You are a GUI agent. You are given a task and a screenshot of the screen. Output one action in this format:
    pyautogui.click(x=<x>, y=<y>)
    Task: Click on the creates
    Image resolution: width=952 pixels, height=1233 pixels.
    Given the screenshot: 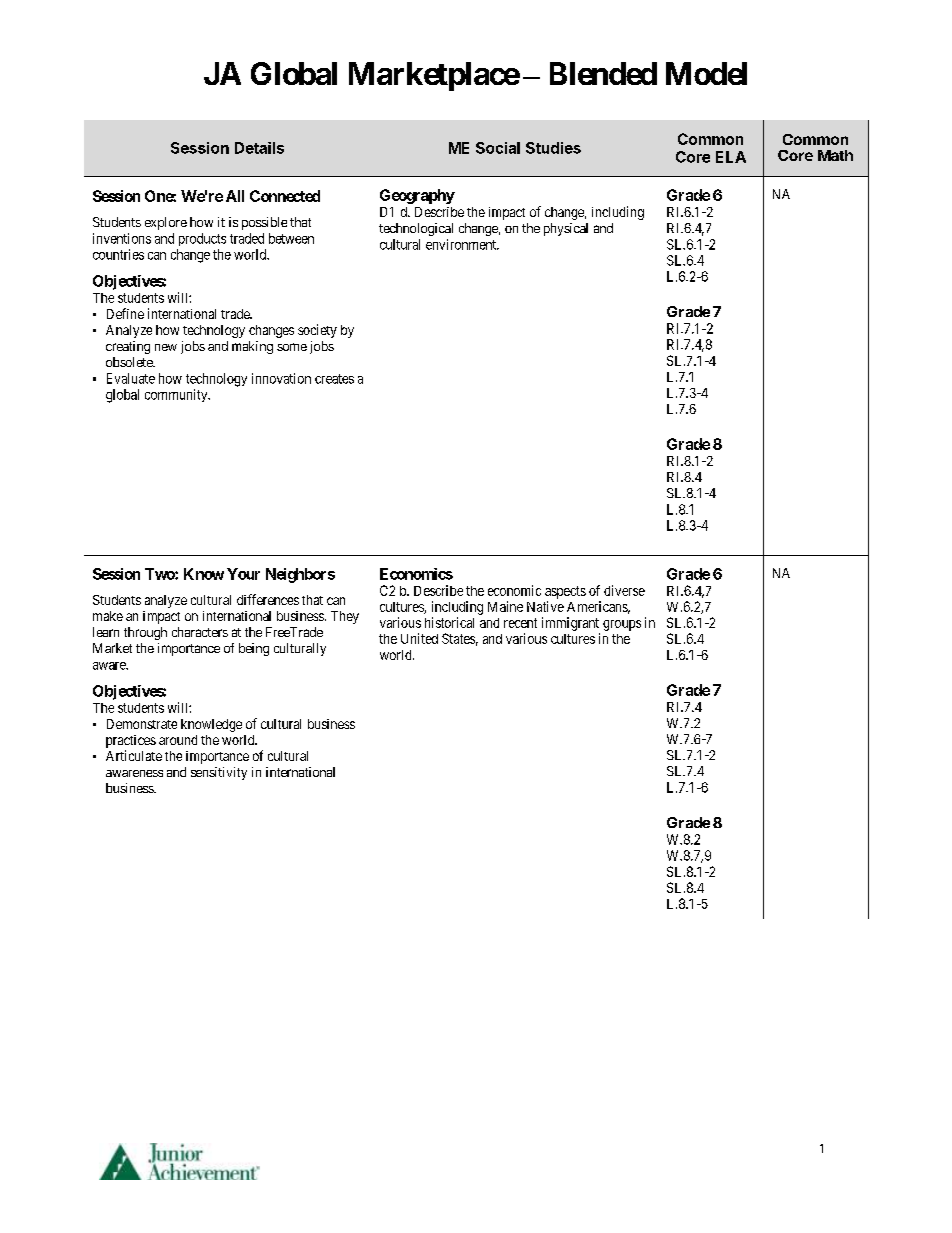 What is the action you would take?
    pyautogui.click(x=334, y=379)
